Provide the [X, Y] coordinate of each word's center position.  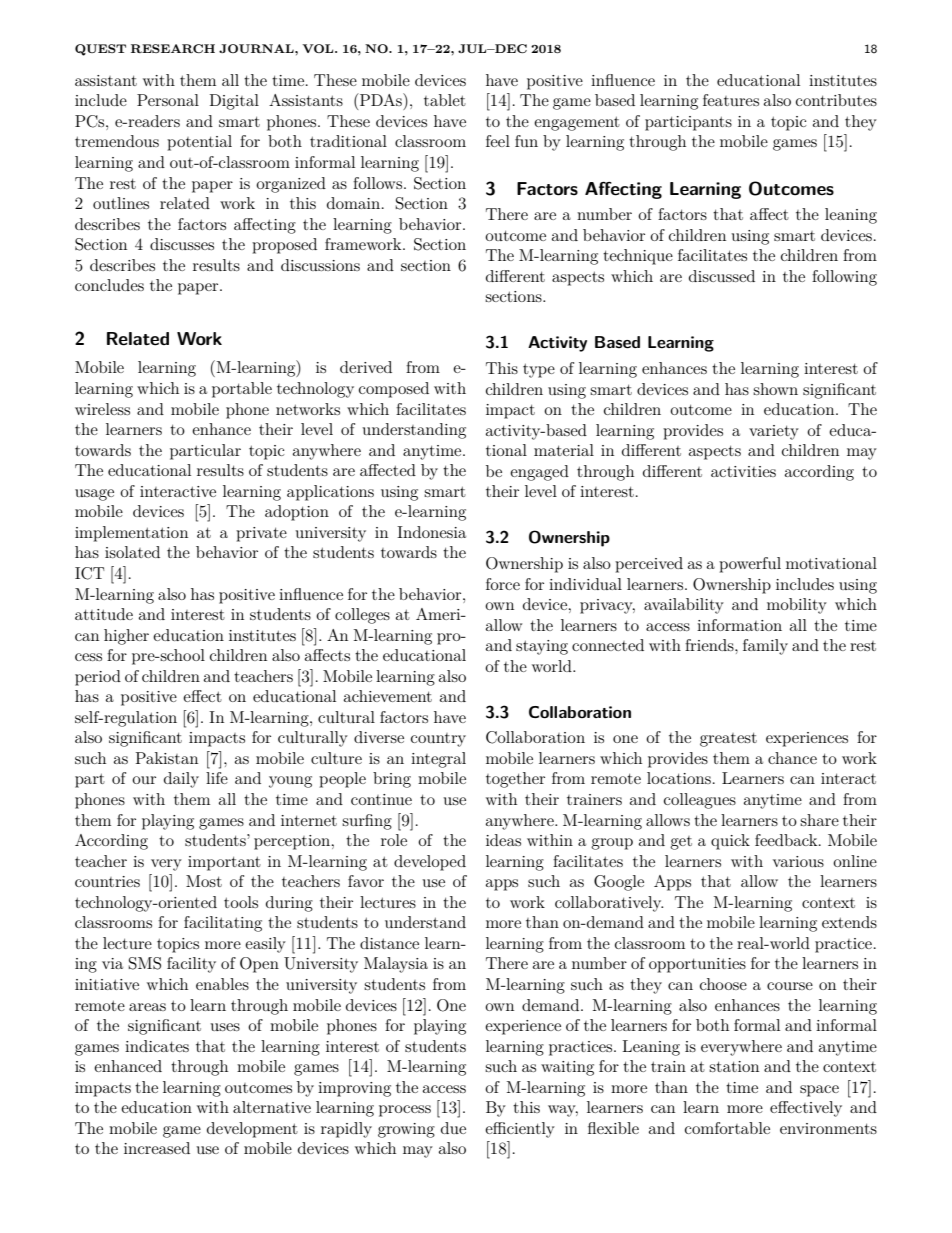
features [731, 100]
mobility [797, 606]
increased [157, 1148]
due [453, 1128]
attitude [104, 614]
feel [498, 141]
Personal [168, 100]
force [503, 584]
